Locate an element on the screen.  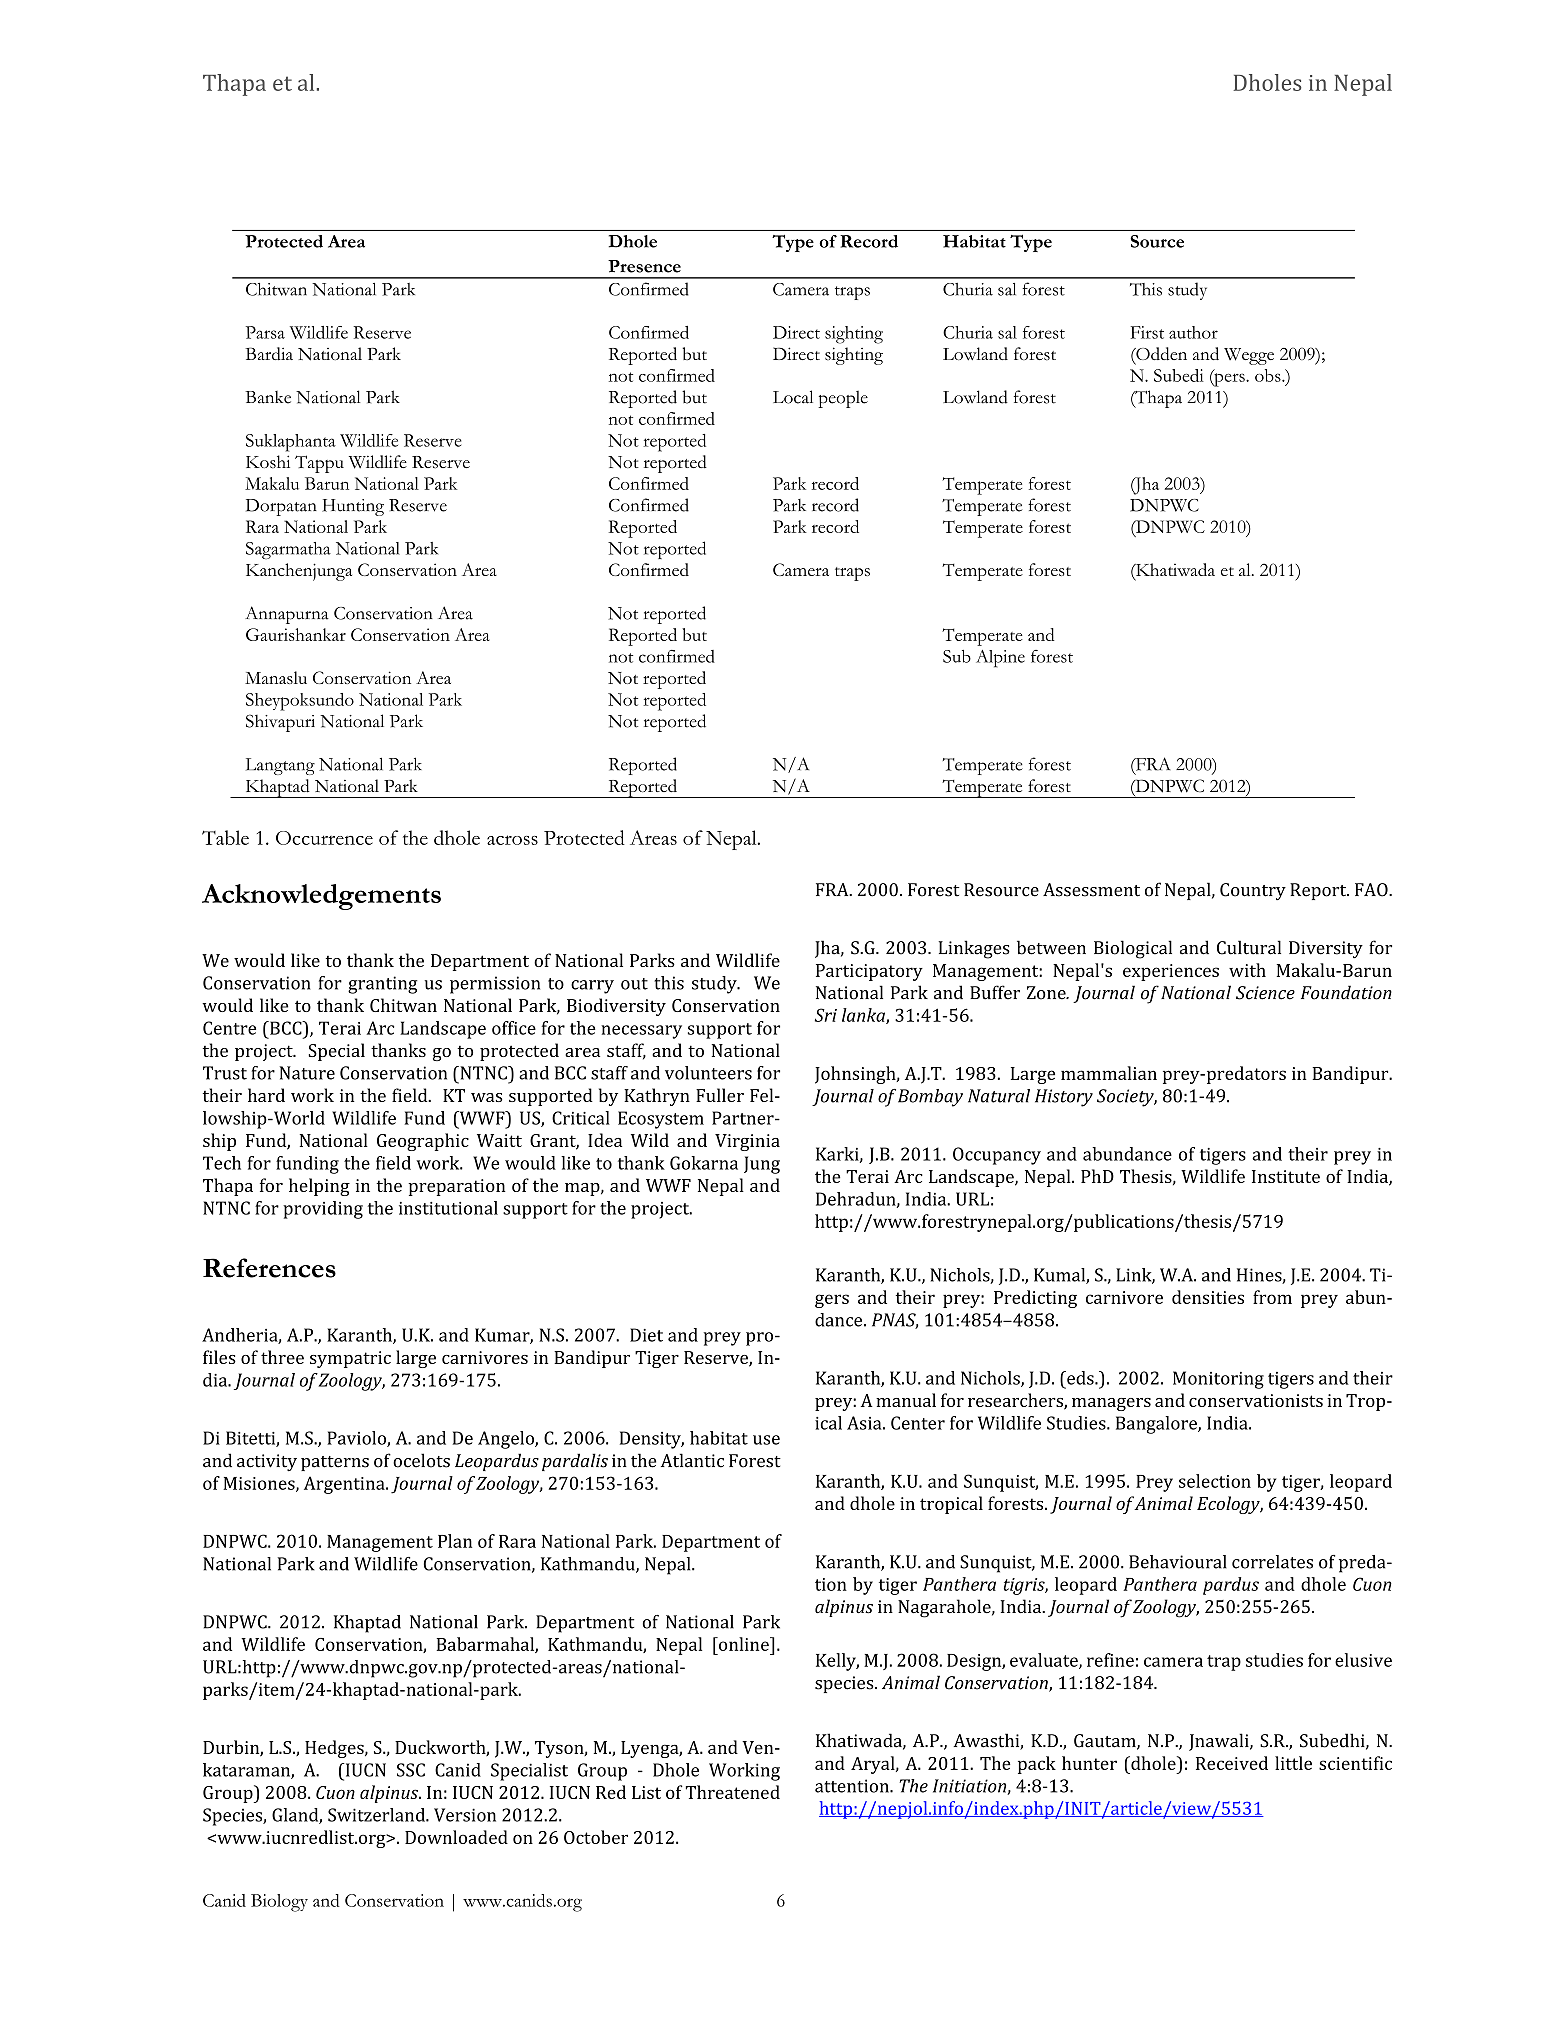
Acknowledgements is located at coordinates (321, 897).
